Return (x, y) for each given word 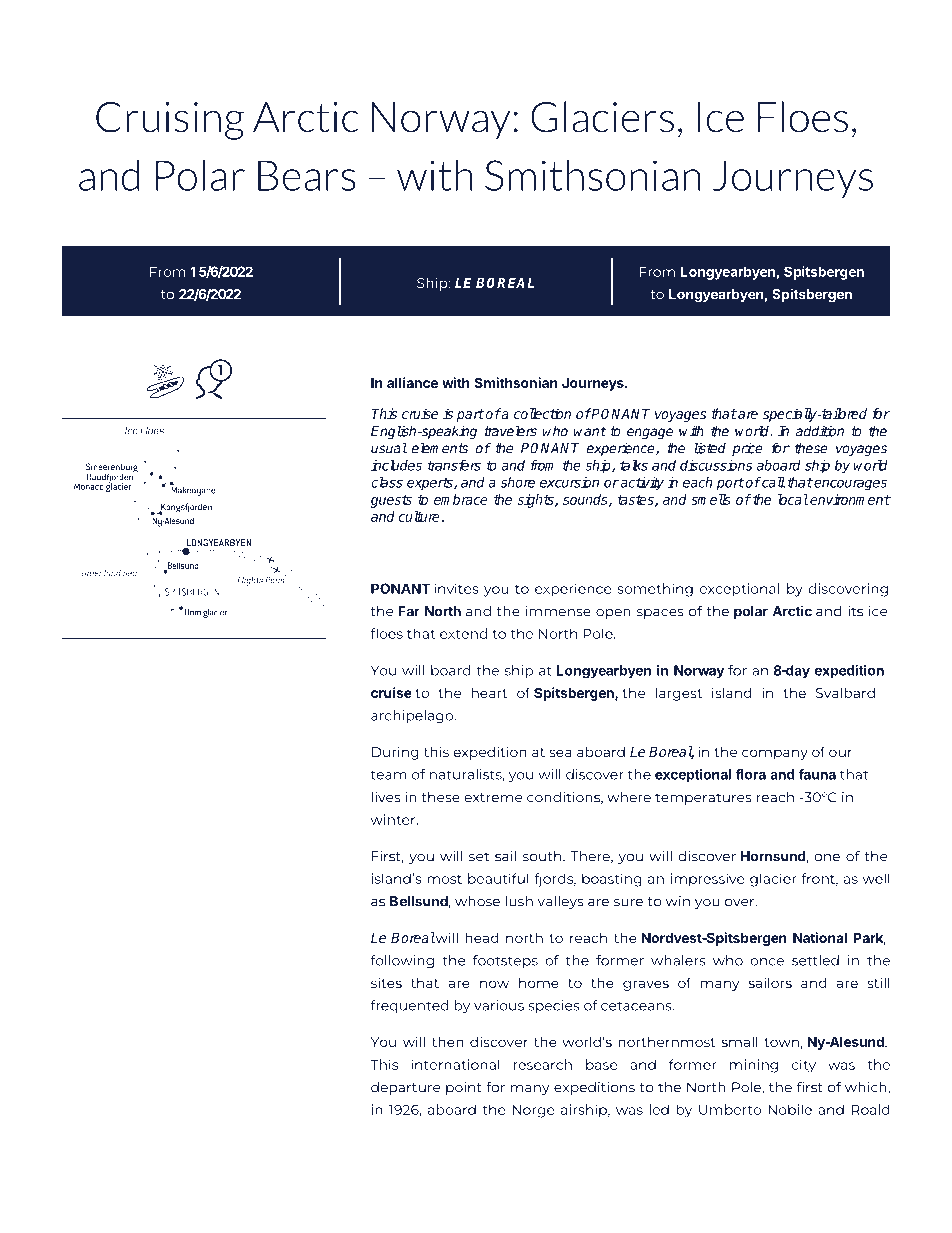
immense (558, 611)
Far (409, 611)
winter (394, 819)
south (543, 856)
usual (389, 448)
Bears (307, 175)
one (827, 858)
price (747, 449)
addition (820, 431)
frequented (409, 1006)
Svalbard (845, 692)
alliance (412, 382)
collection (542, 413)
